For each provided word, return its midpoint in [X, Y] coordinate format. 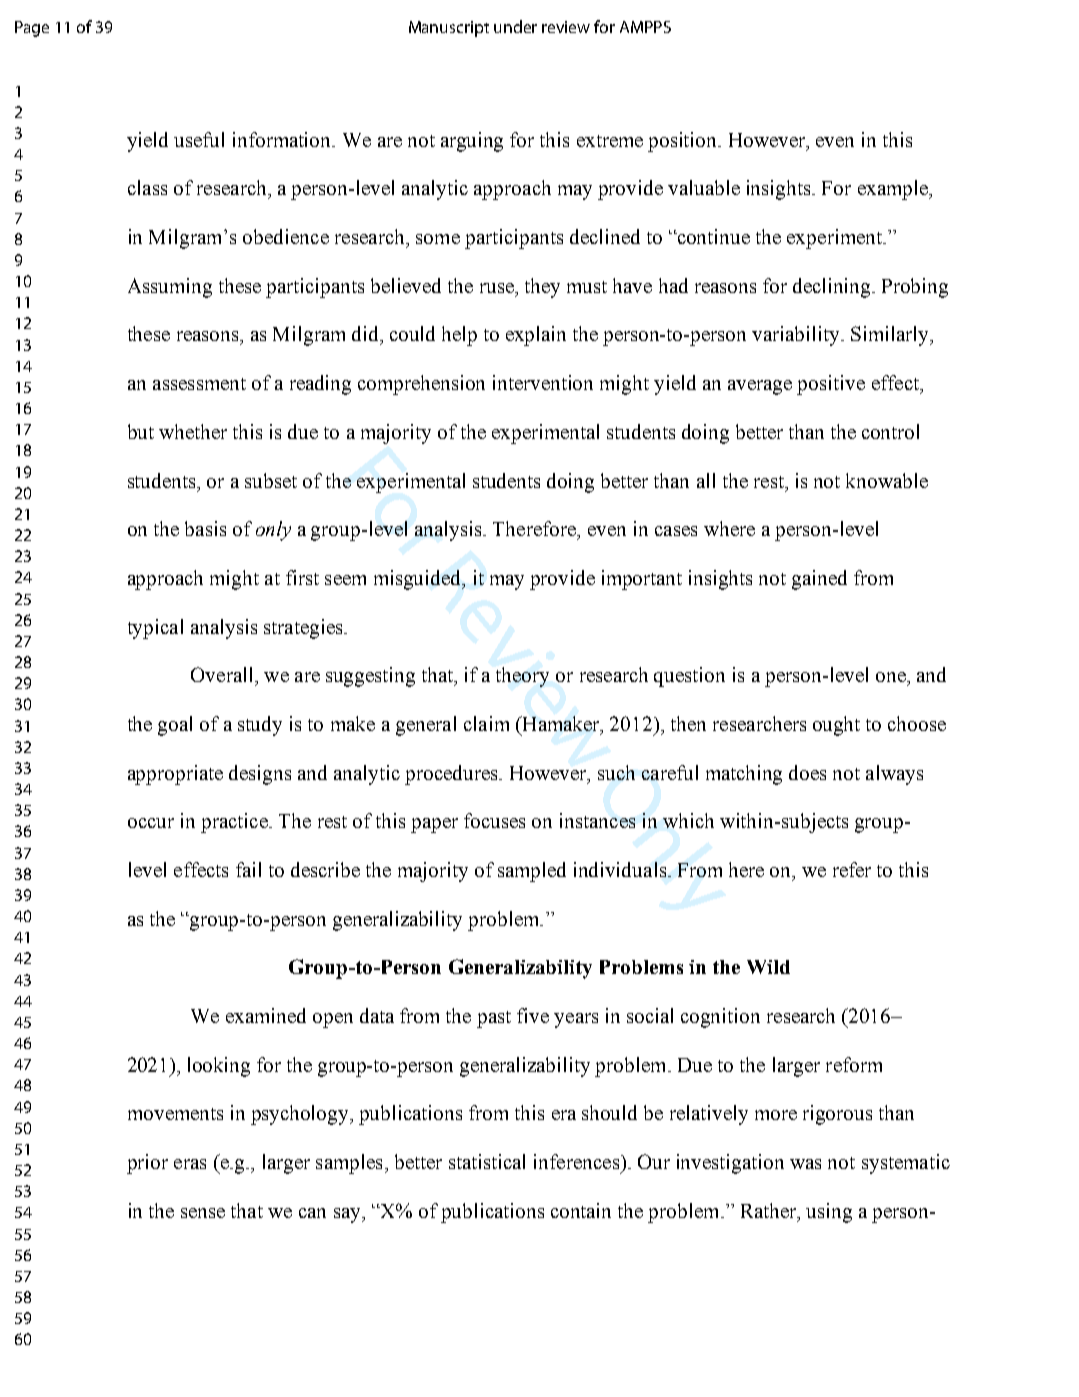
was [805, 1164]
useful [199, 139]
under [515, 26]
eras [190, 1164]
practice [235, 823]
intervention [543, 382]
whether [193, 431]
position [684, 142]
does [807, 772]
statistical [487, 1161]
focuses [494, 820]
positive [831, 385]
